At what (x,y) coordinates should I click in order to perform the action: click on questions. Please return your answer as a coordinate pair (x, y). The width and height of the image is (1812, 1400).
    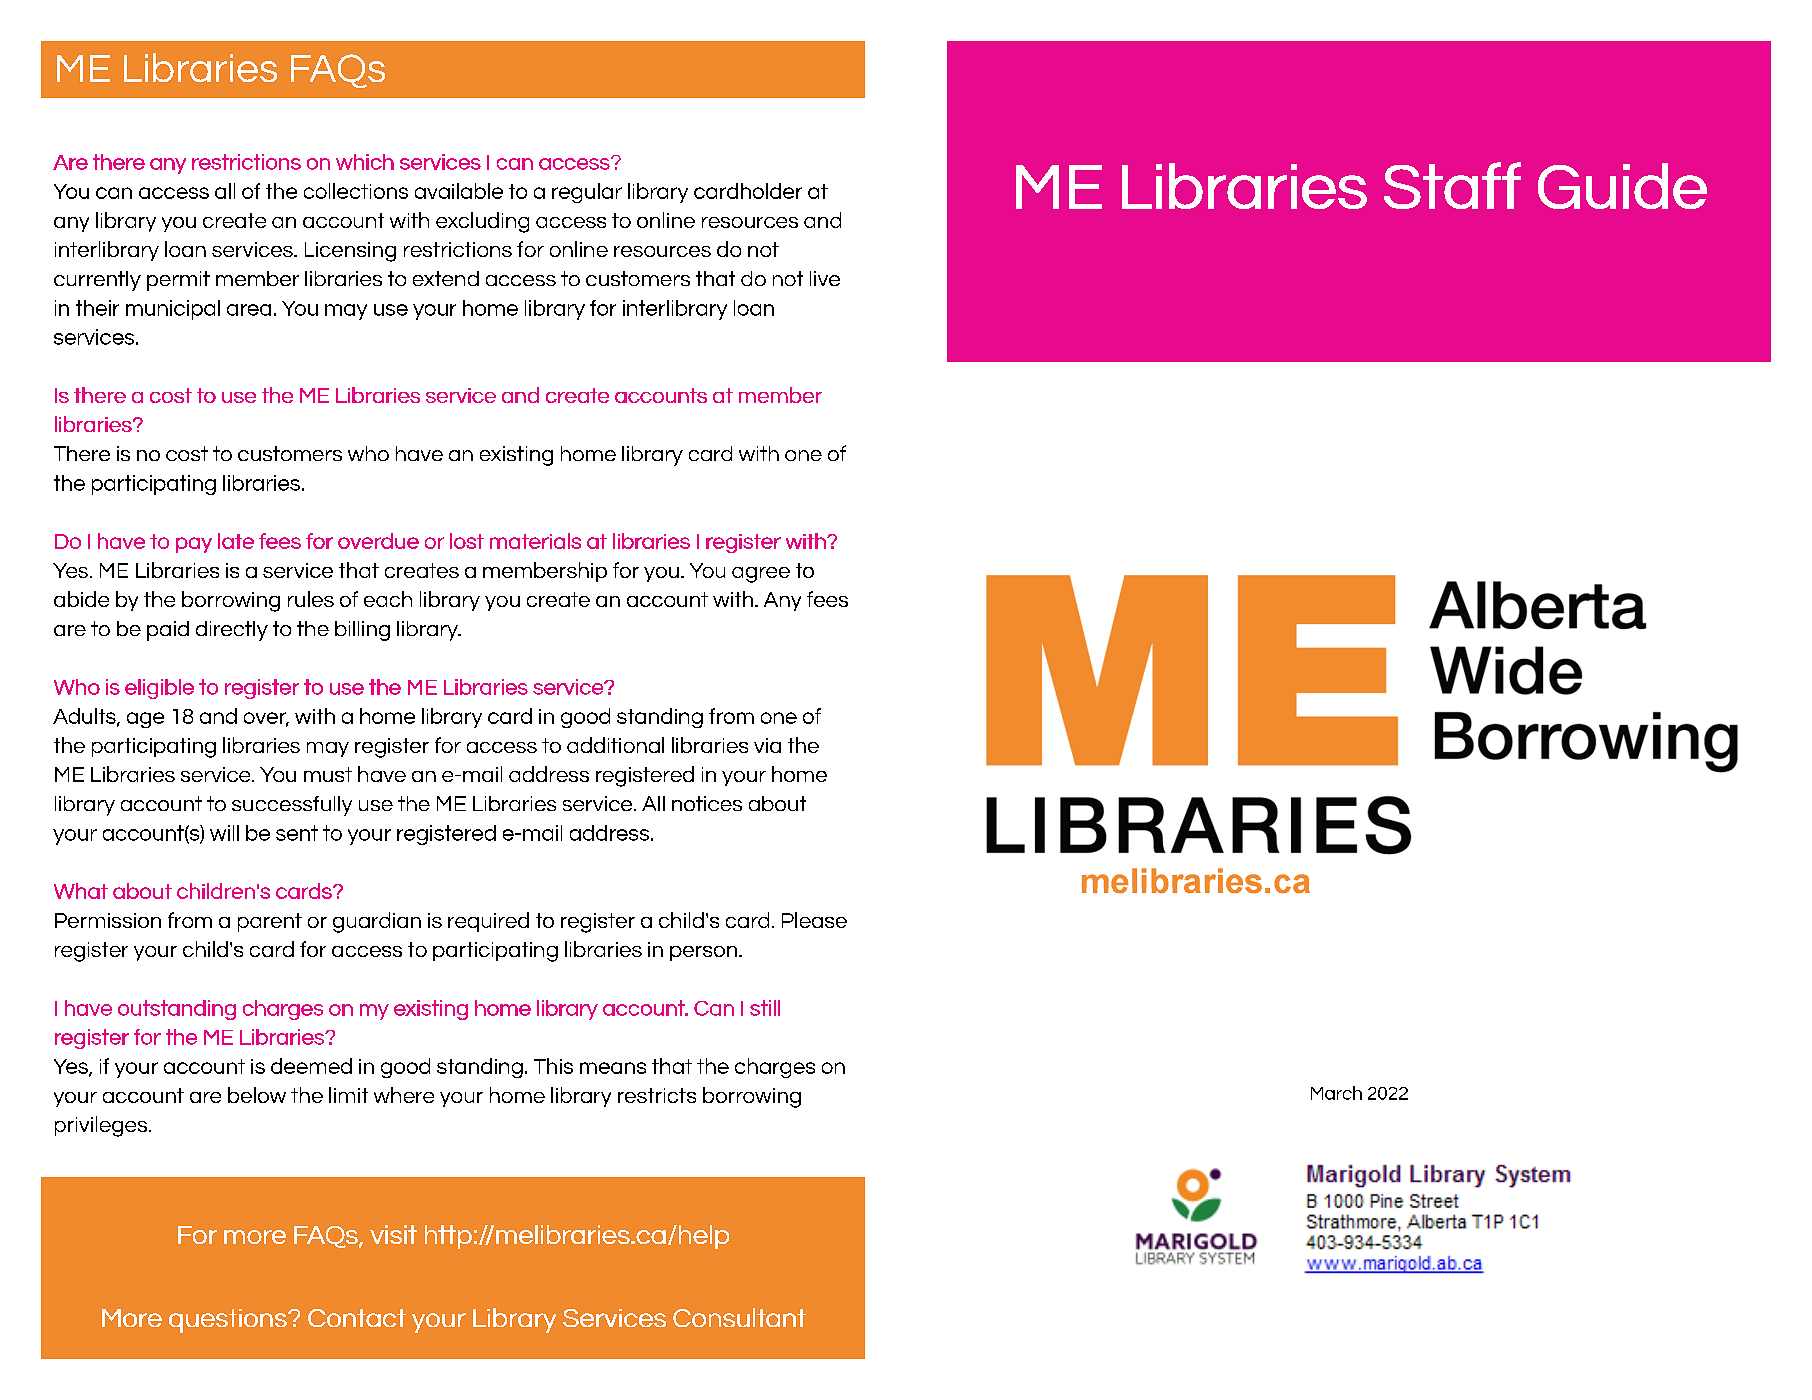
    Looking at the image, I should click on (229, 1321).
